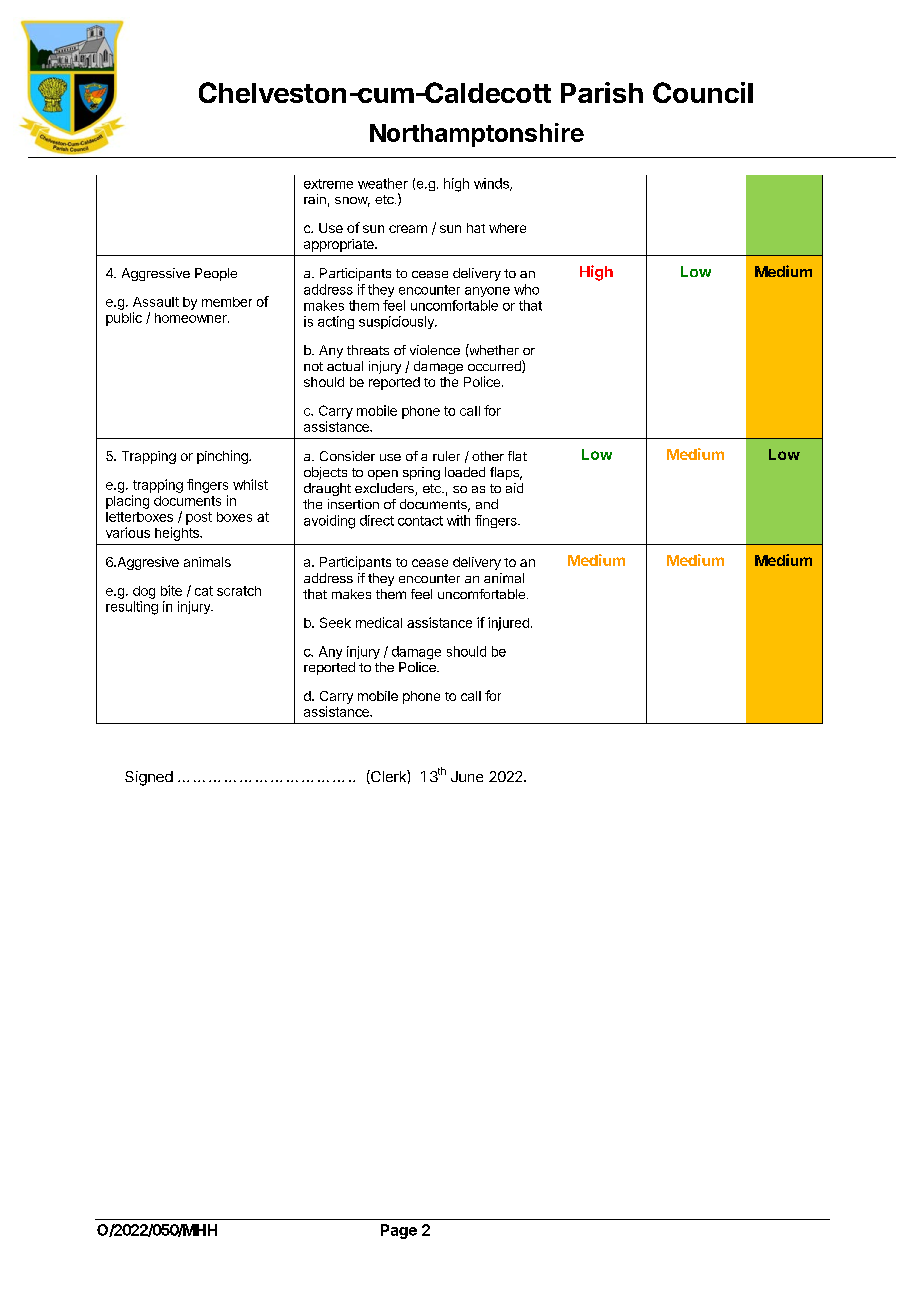 This screenshot has height=1308, width=924. I want to click on medical, so click(379, 622).
